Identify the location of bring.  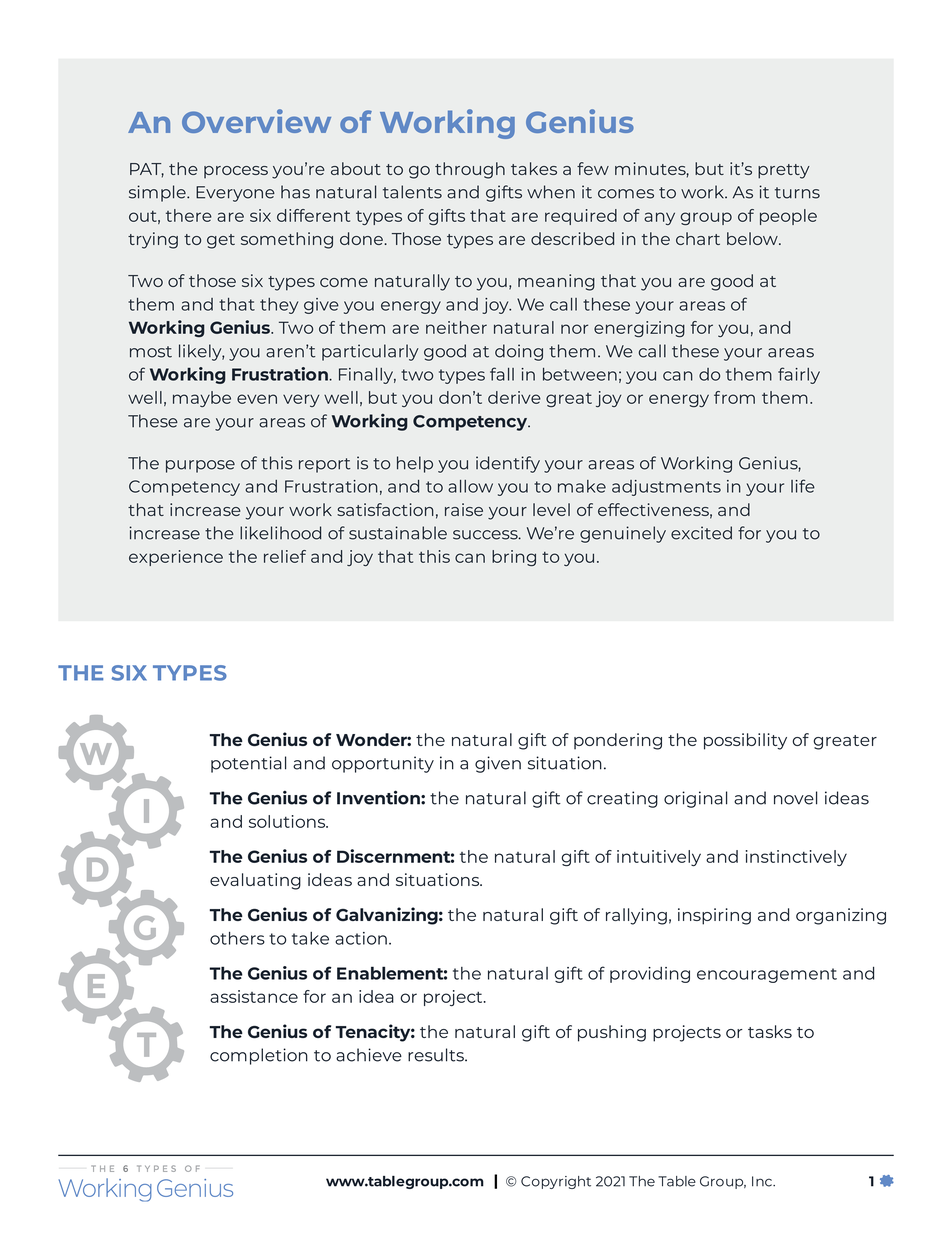
(514, 558).
